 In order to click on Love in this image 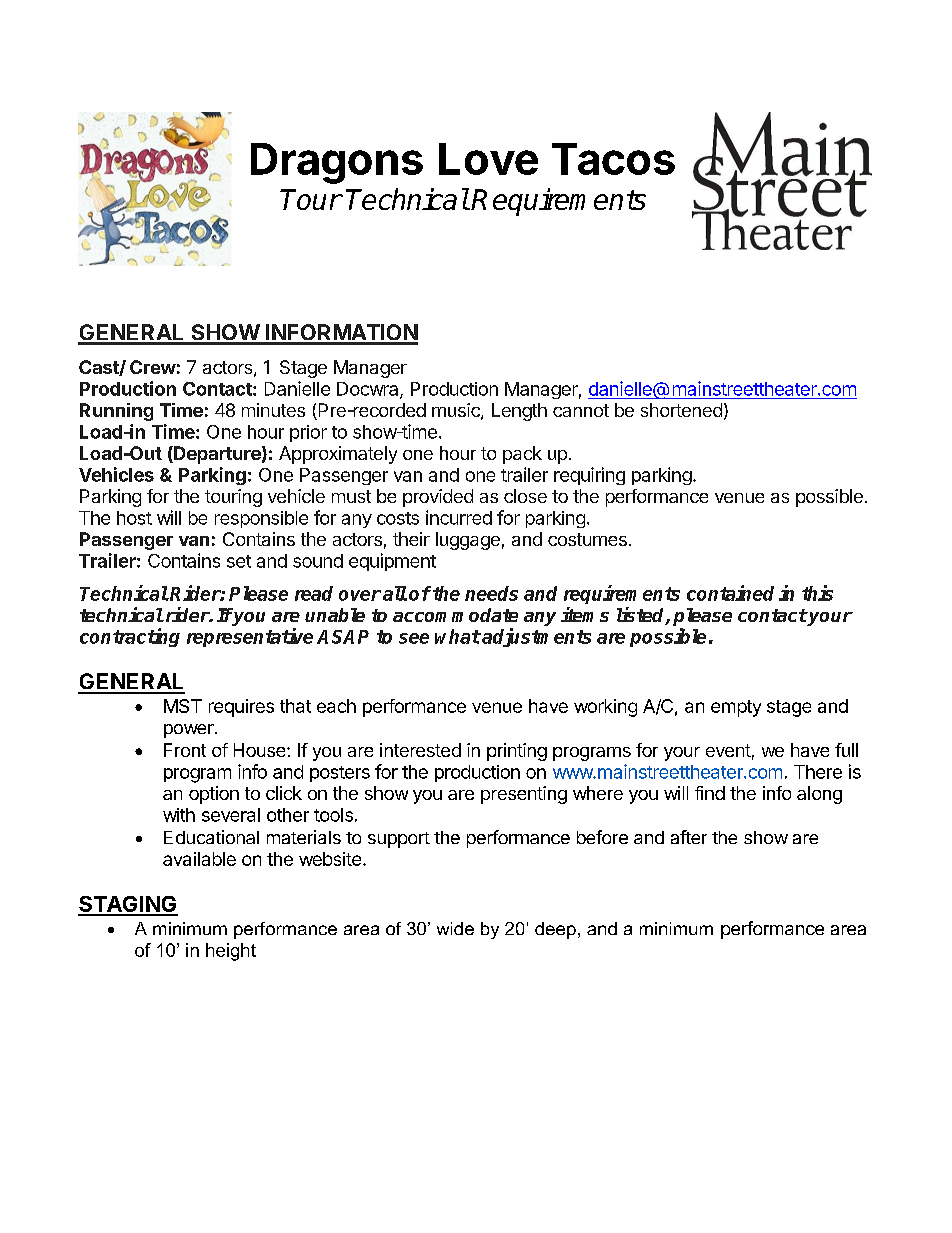, I will do `click(488, 159)`.
